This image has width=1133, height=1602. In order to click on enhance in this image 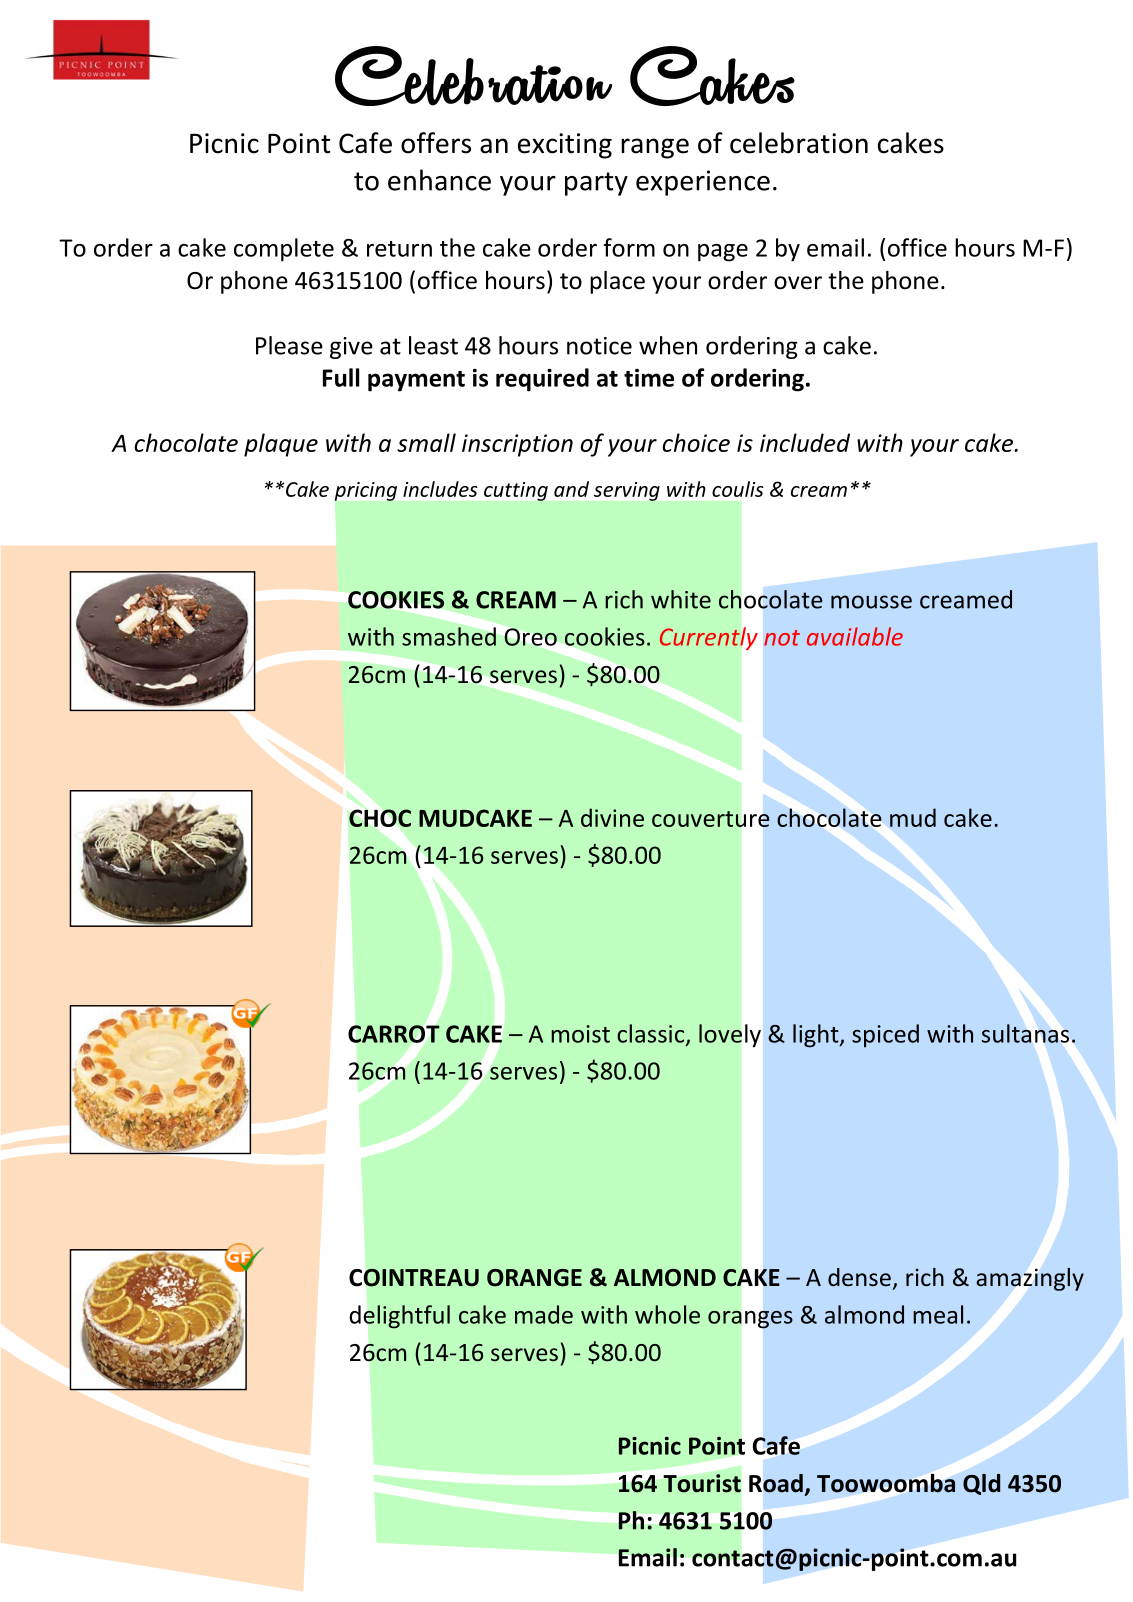, I will do `click(439, 180)`.
